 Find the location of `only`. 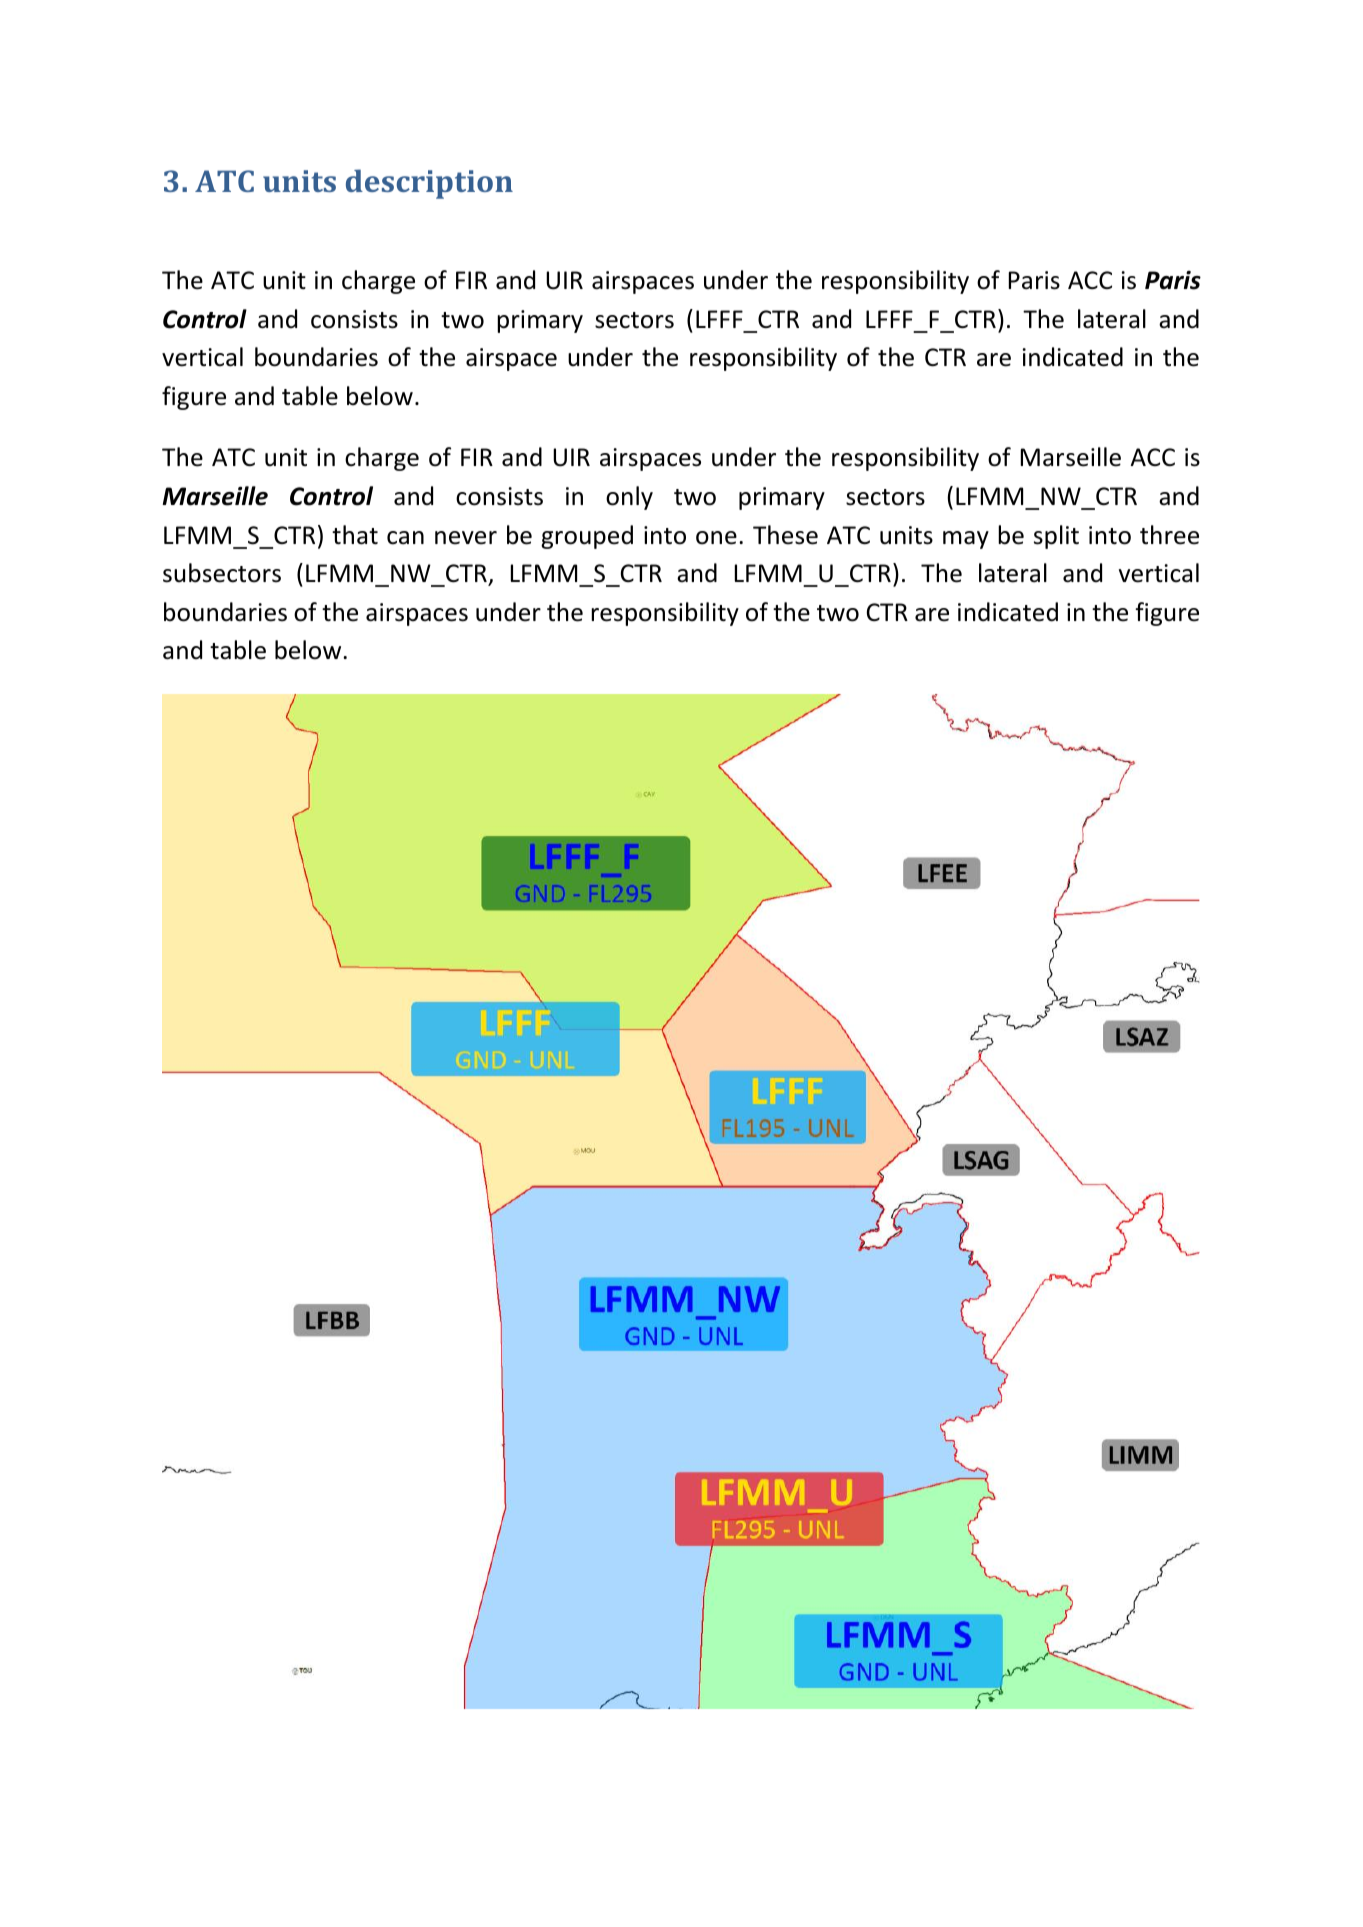

only is located at coordinates (629, 498).
